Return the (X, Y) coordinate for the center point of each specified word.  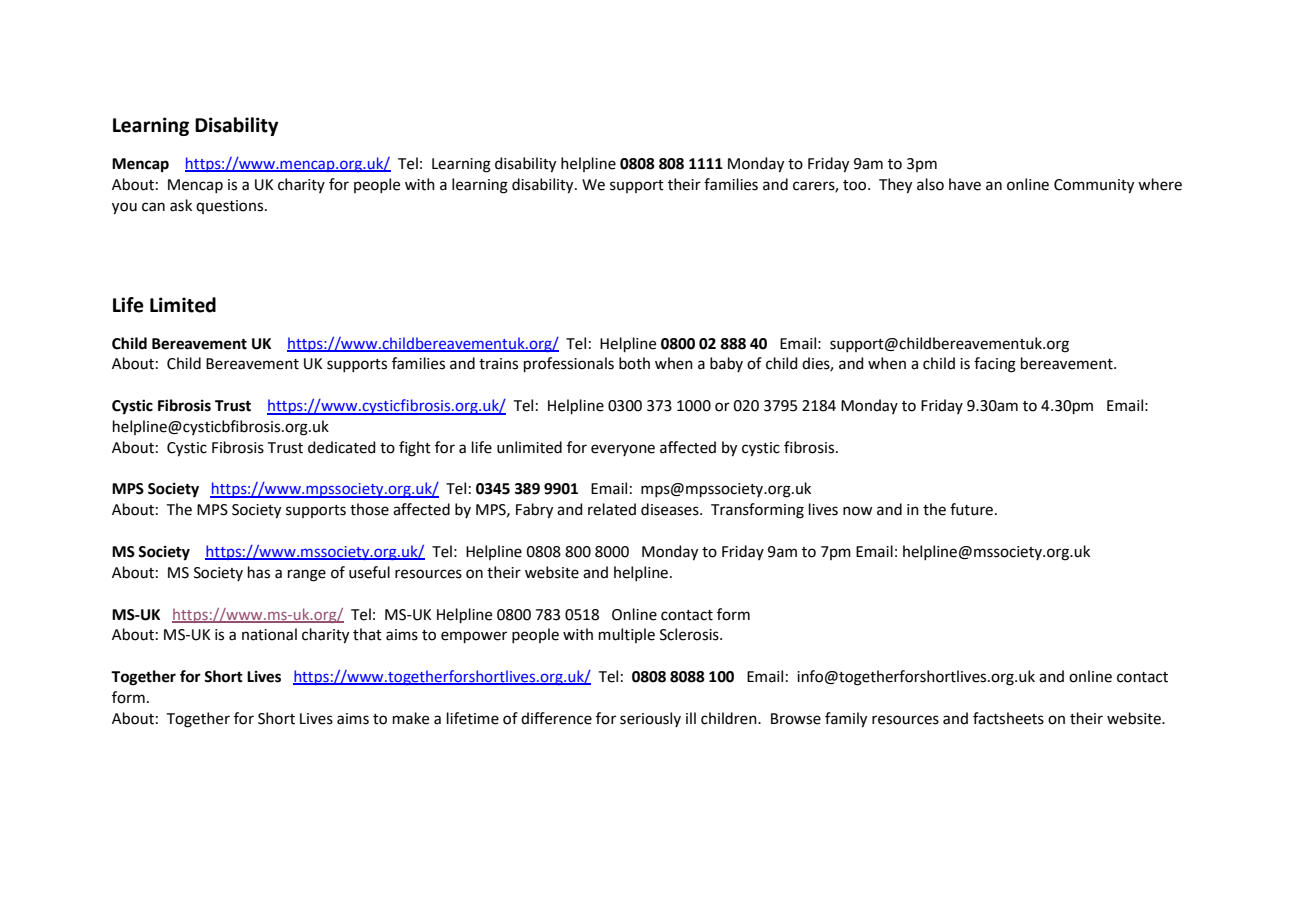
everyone (623, 450)
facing (995, 365)
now (858, 511)
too (856, 185)
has (259, 572)
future (971, 509)
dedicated (342, 447)
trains (498, 364)
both (634, 363)
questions (231, 207)
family (846, 720)
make (411, 718)
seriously (650, 719)
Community (1094, 186)
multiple (627, 635)
